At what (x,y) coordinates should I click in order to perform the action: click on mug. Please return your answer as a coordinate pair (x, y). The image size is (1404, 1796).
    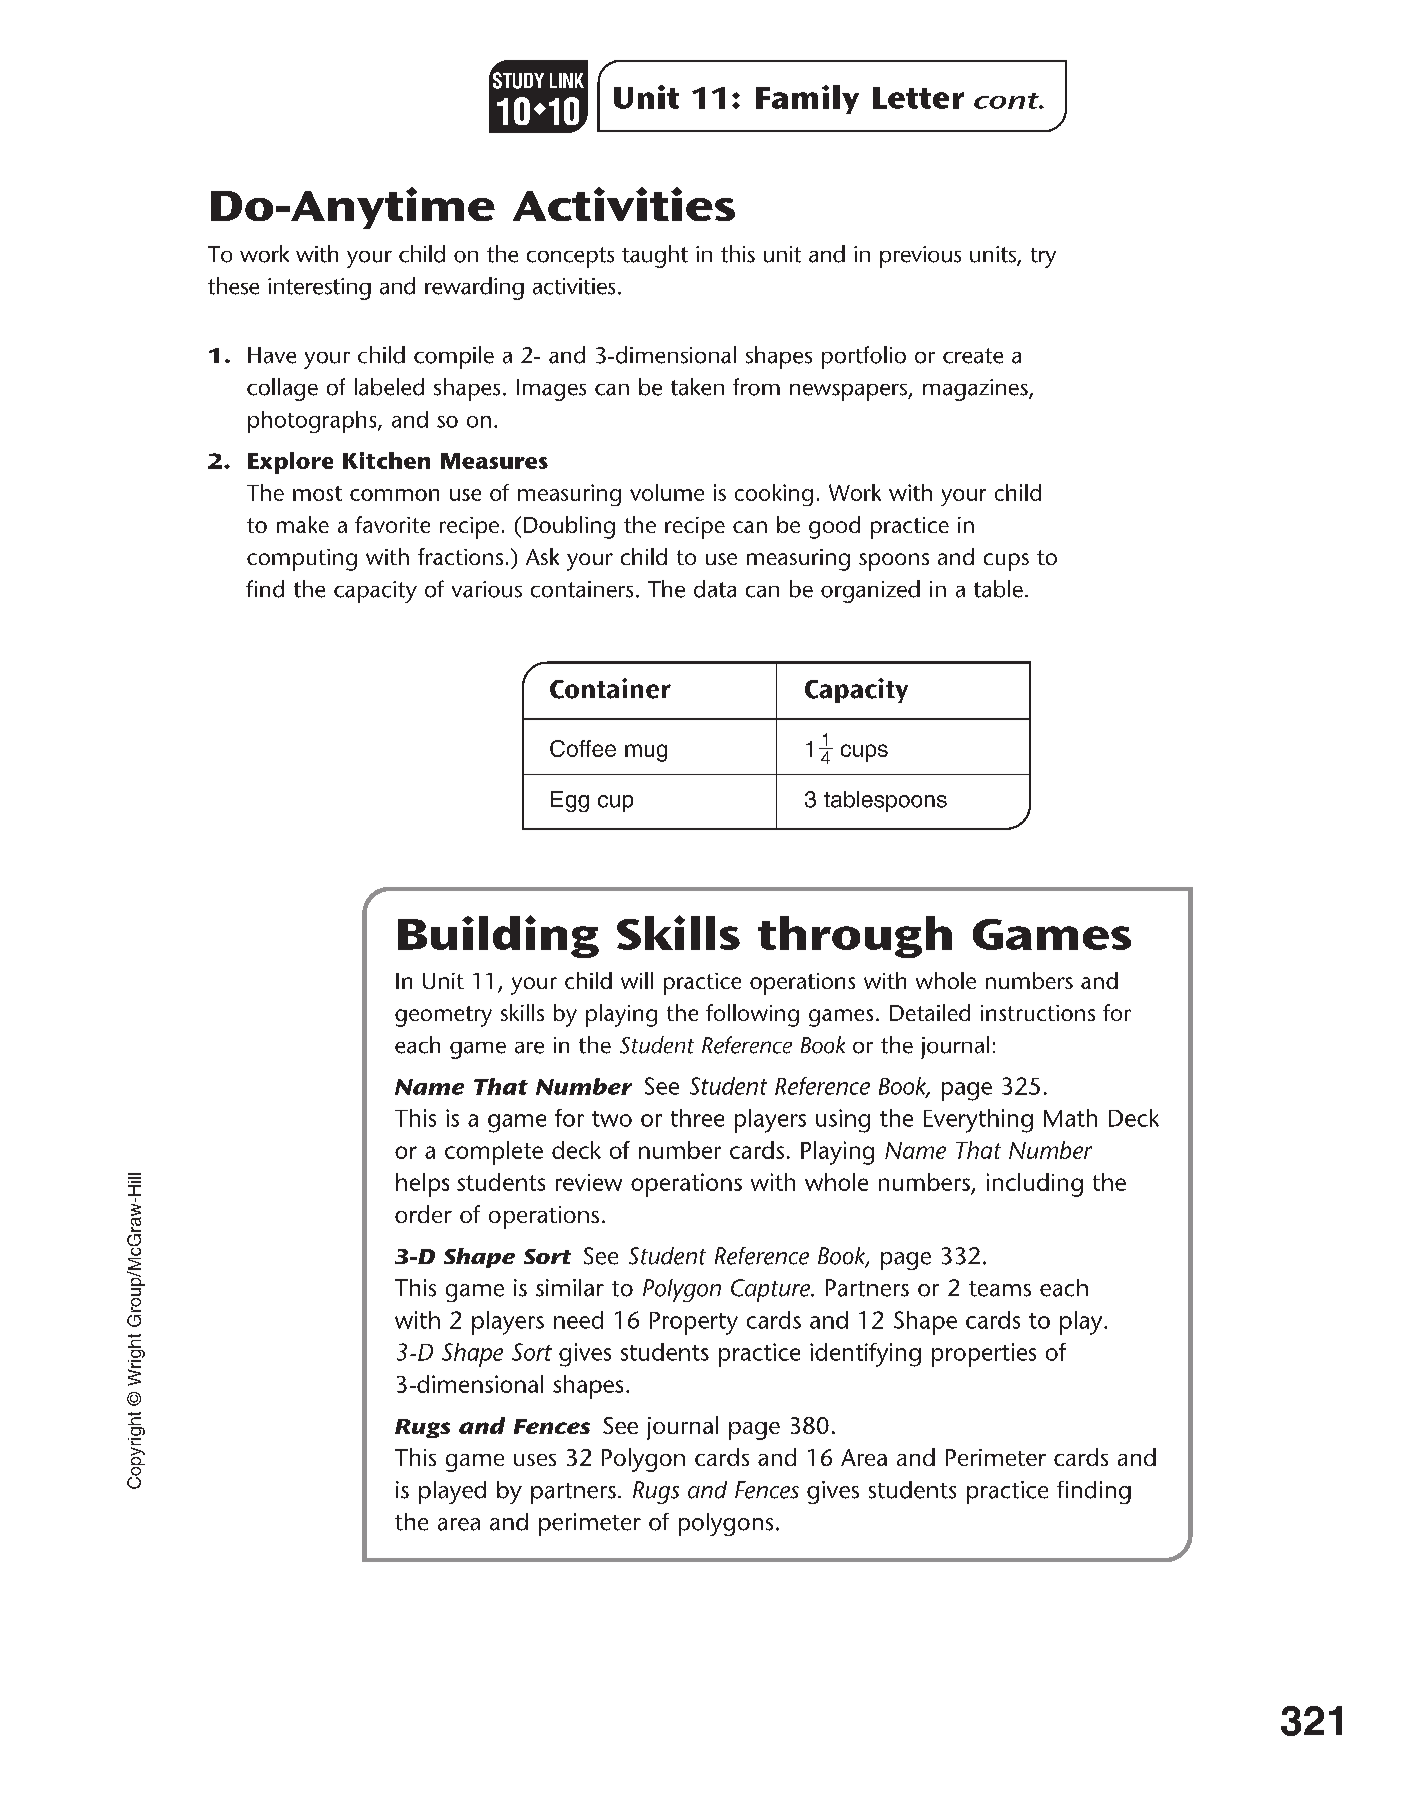
    Looking at the image, I should click on (646, 753).
